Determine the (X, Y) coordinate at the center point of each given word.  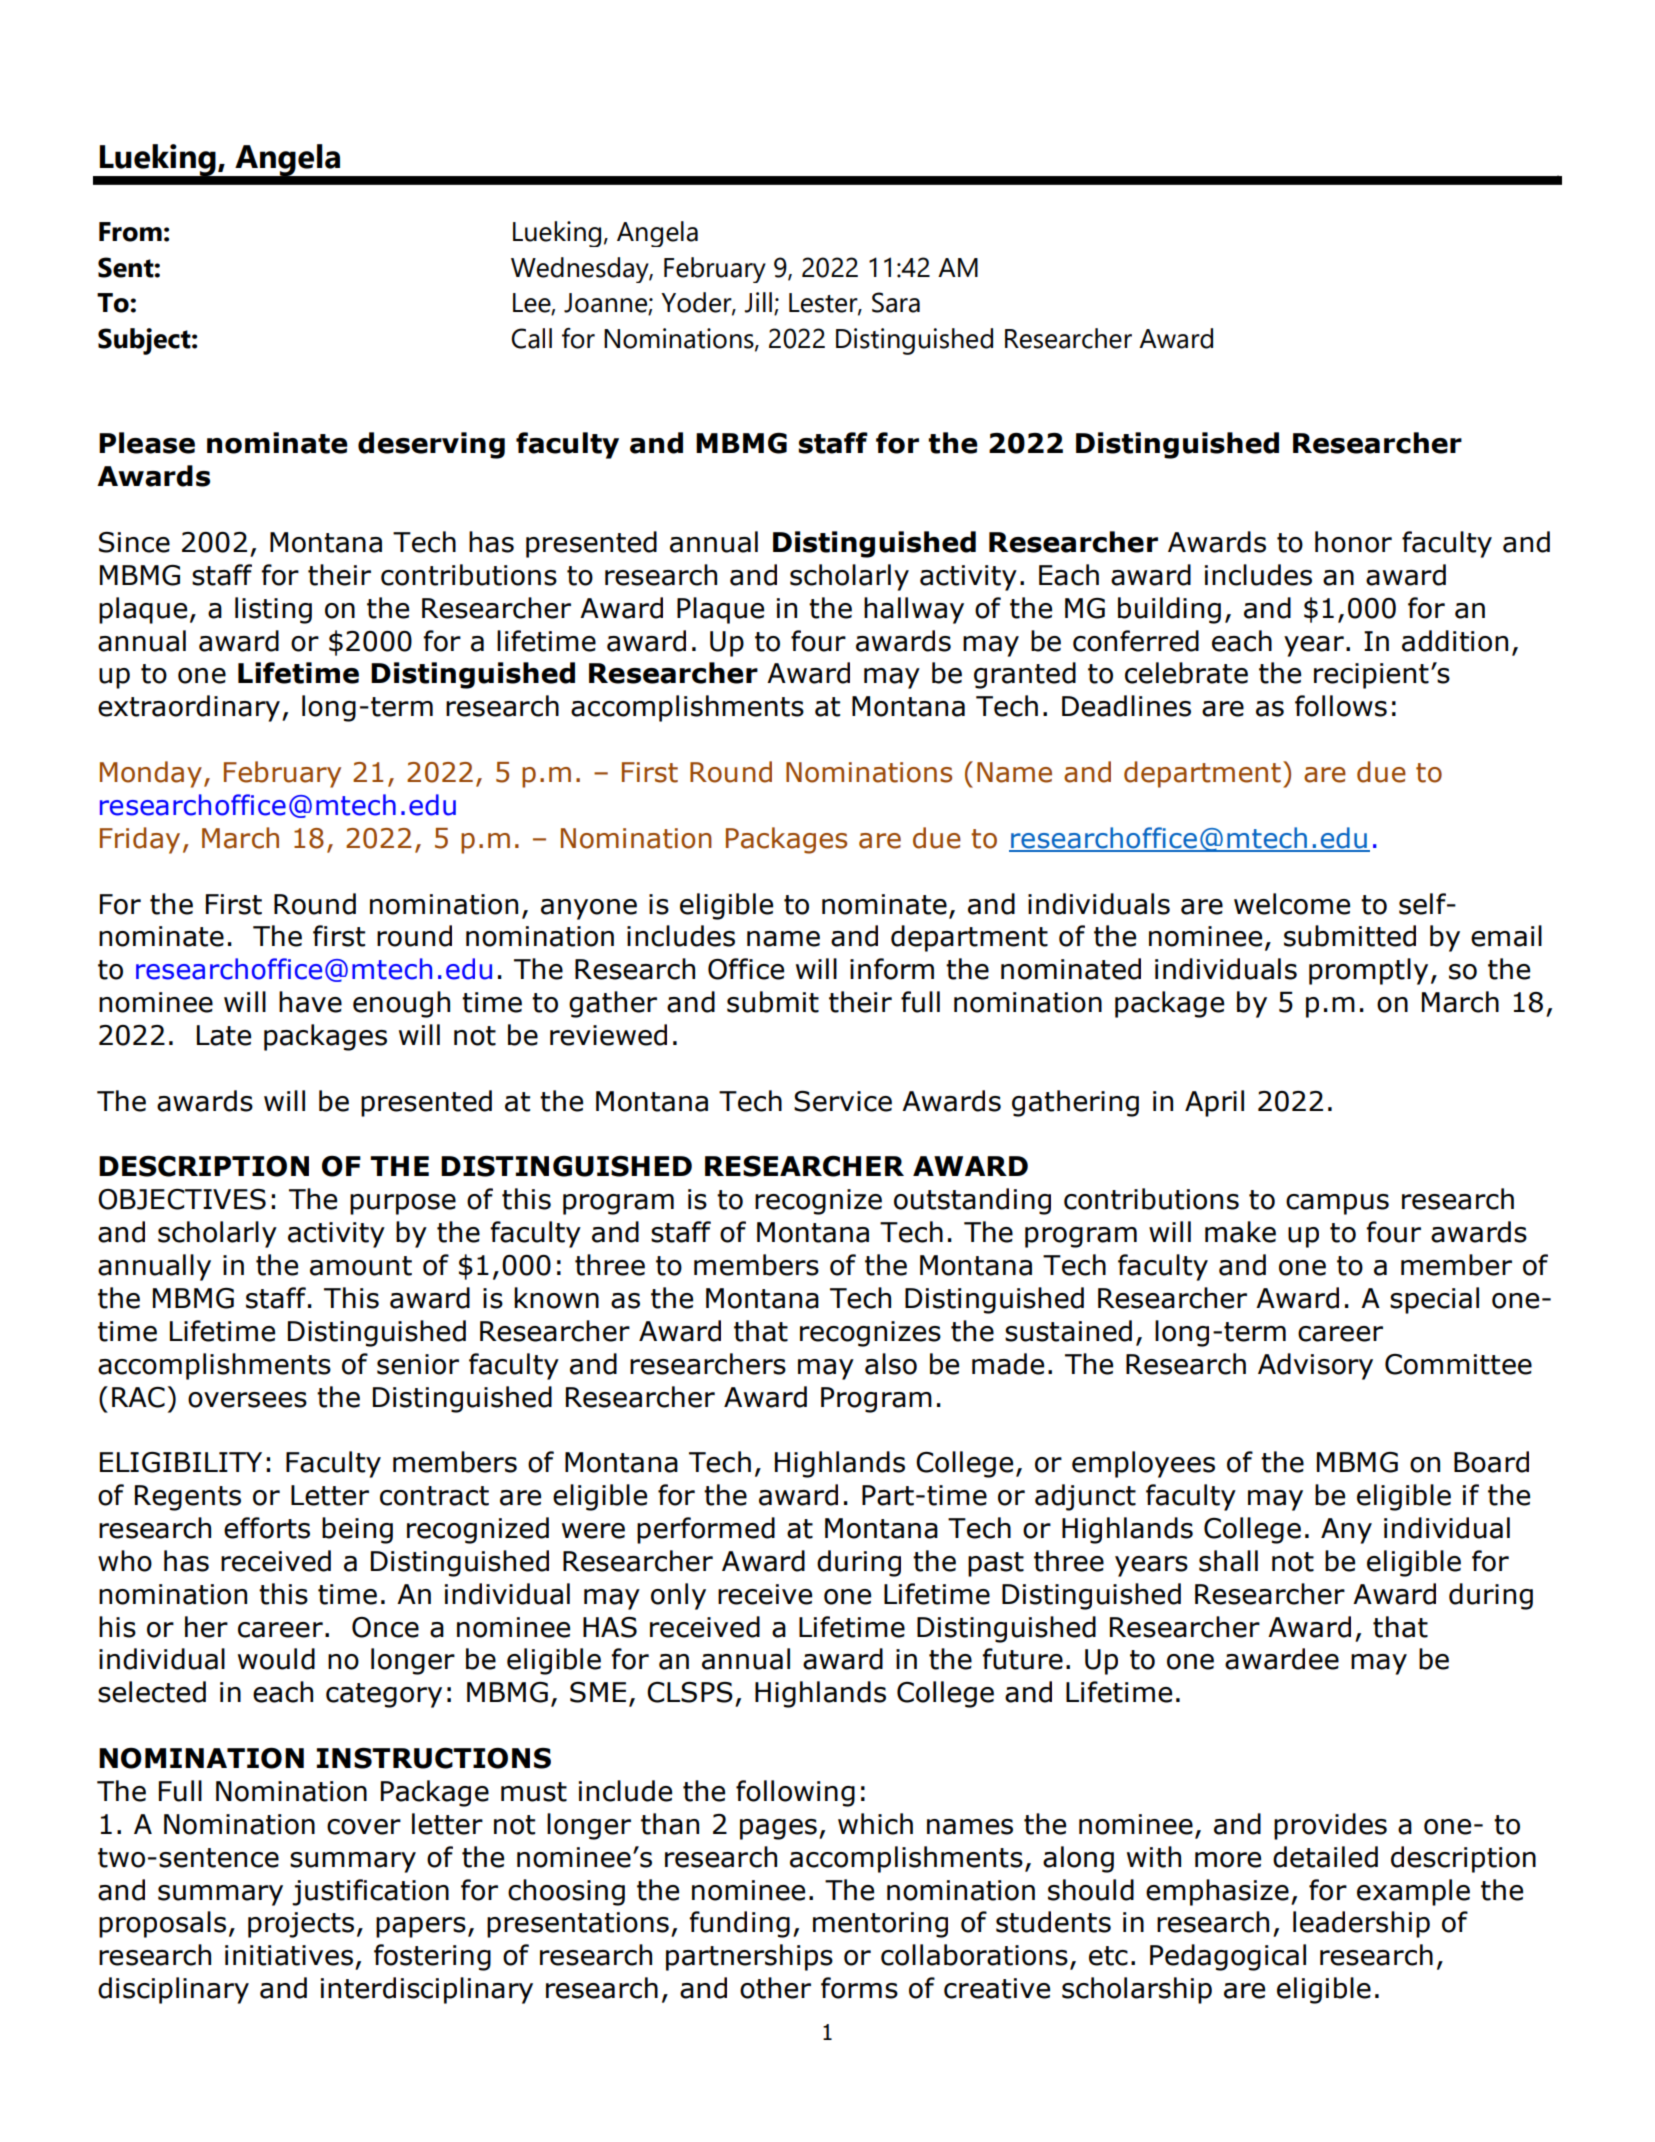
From (130, 232)
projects (301, 1925)
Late (224, 1035)
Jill (758, 302)
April (1214, 1103)
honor (1353, 542)
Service (843, 1101)
